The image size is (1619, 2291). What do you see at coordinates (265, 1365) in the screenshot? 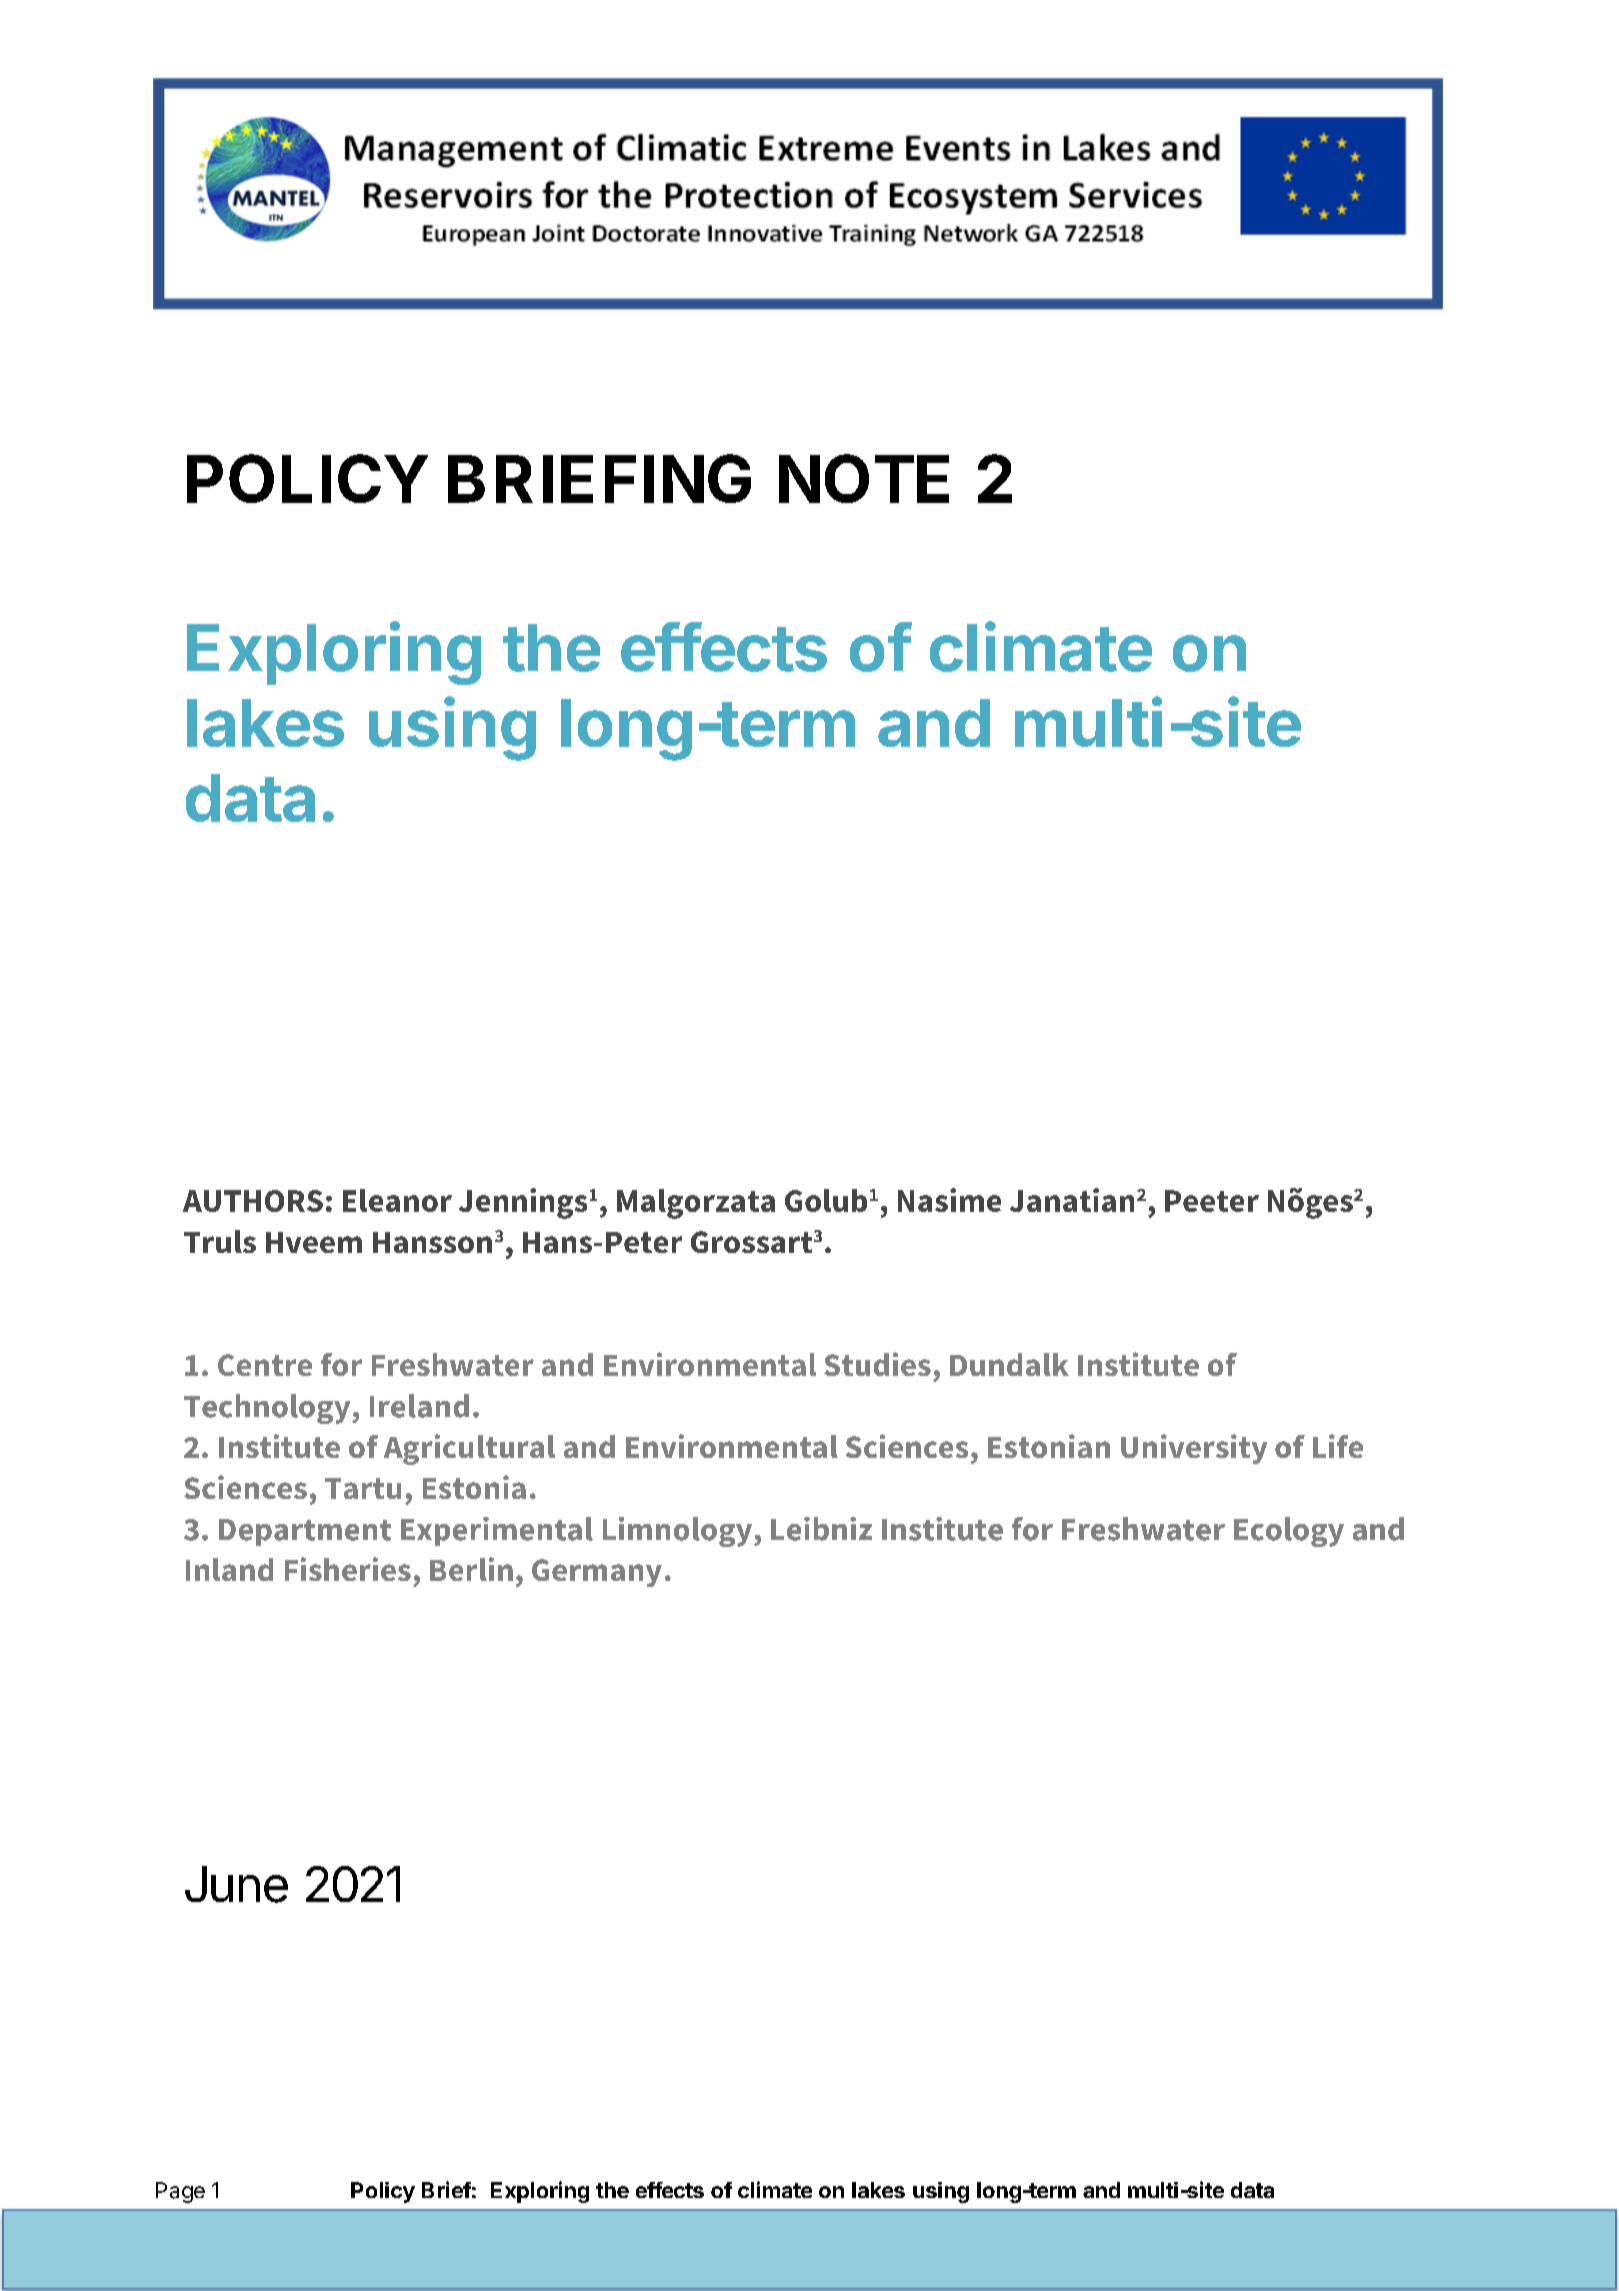
I see `Centre` at bounding box center [265, 1365].
